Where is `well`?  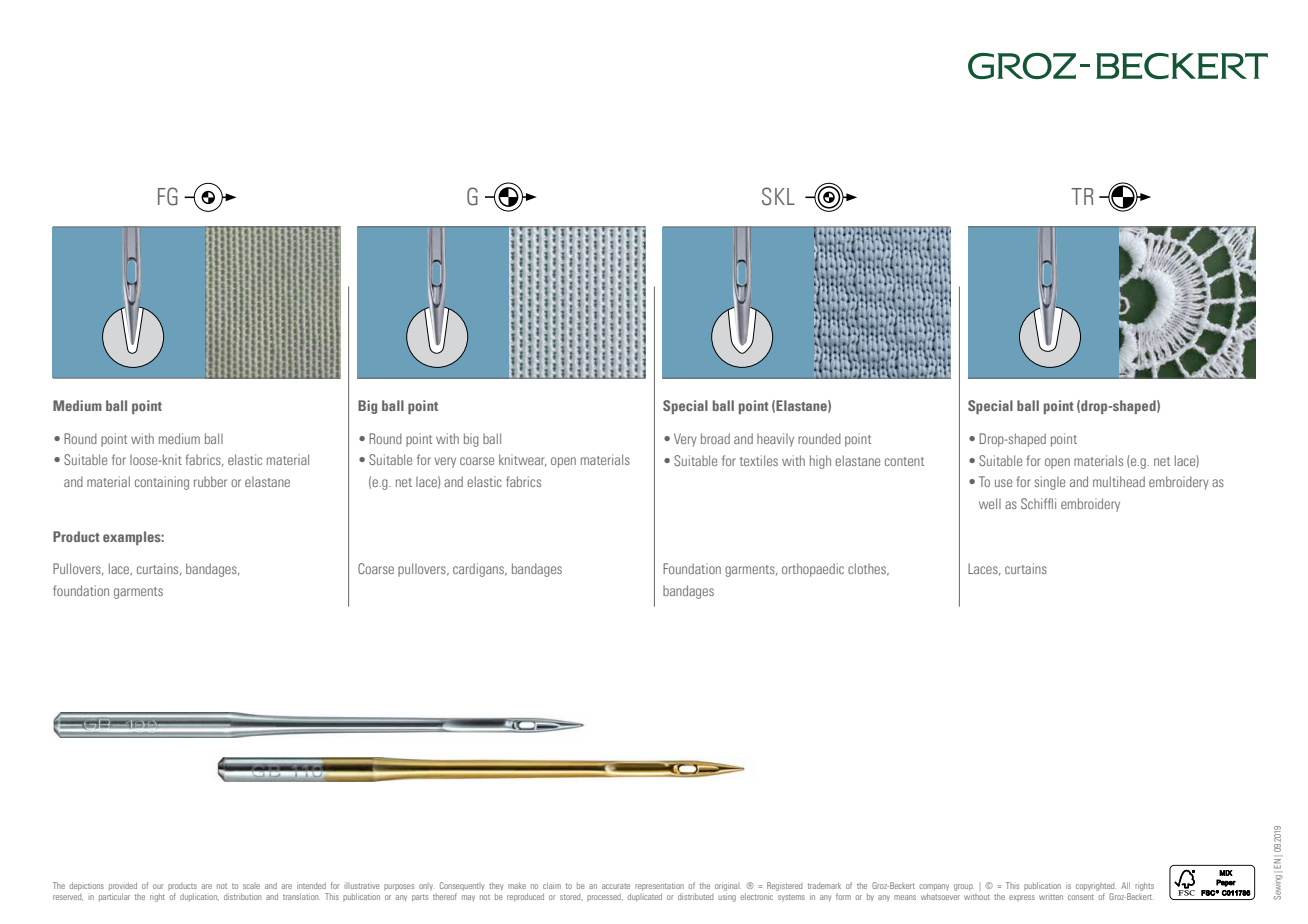
well is located at coordinates (990, 503).
